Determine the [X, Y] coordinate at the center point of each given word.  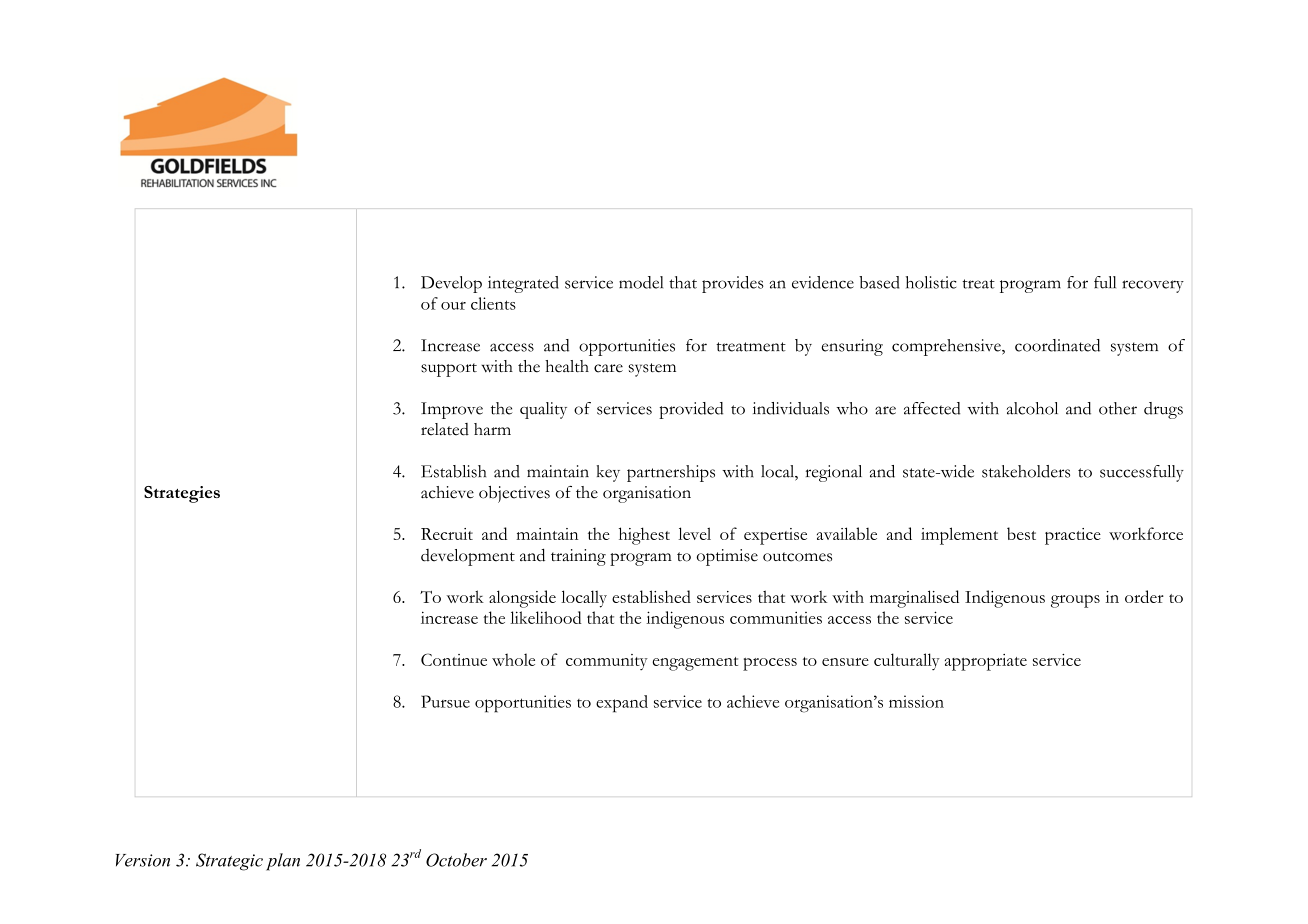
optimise [727, 557]
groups [1075, 601]
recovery [1153, 286]
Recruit [447, 534]
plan [283, 862]
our [453, 306]
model [641, 282]
